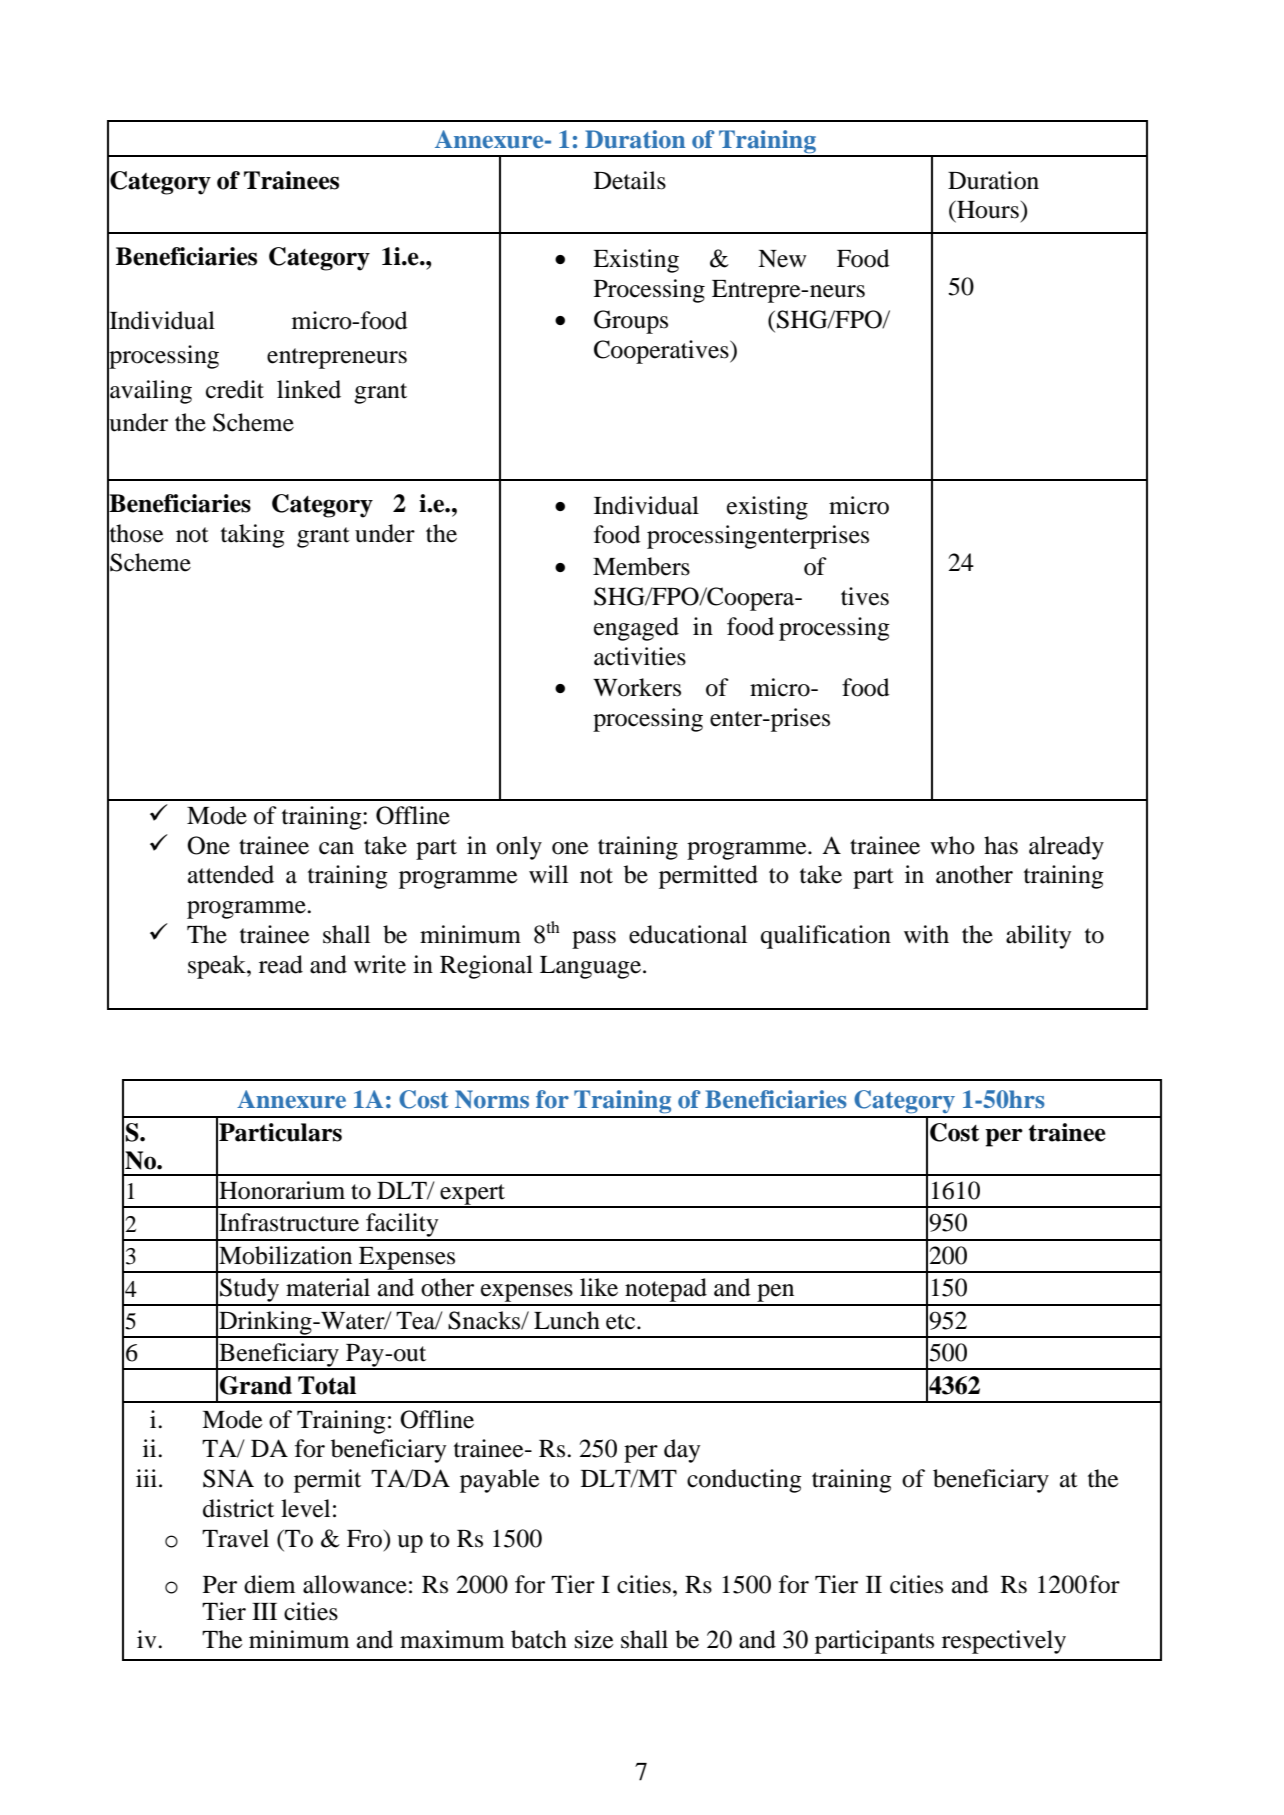 This screenshot has height=1815, width=1284. Describe the element at coordinates (355, 1584) in the screenshot. I see `allowance` at that location.
